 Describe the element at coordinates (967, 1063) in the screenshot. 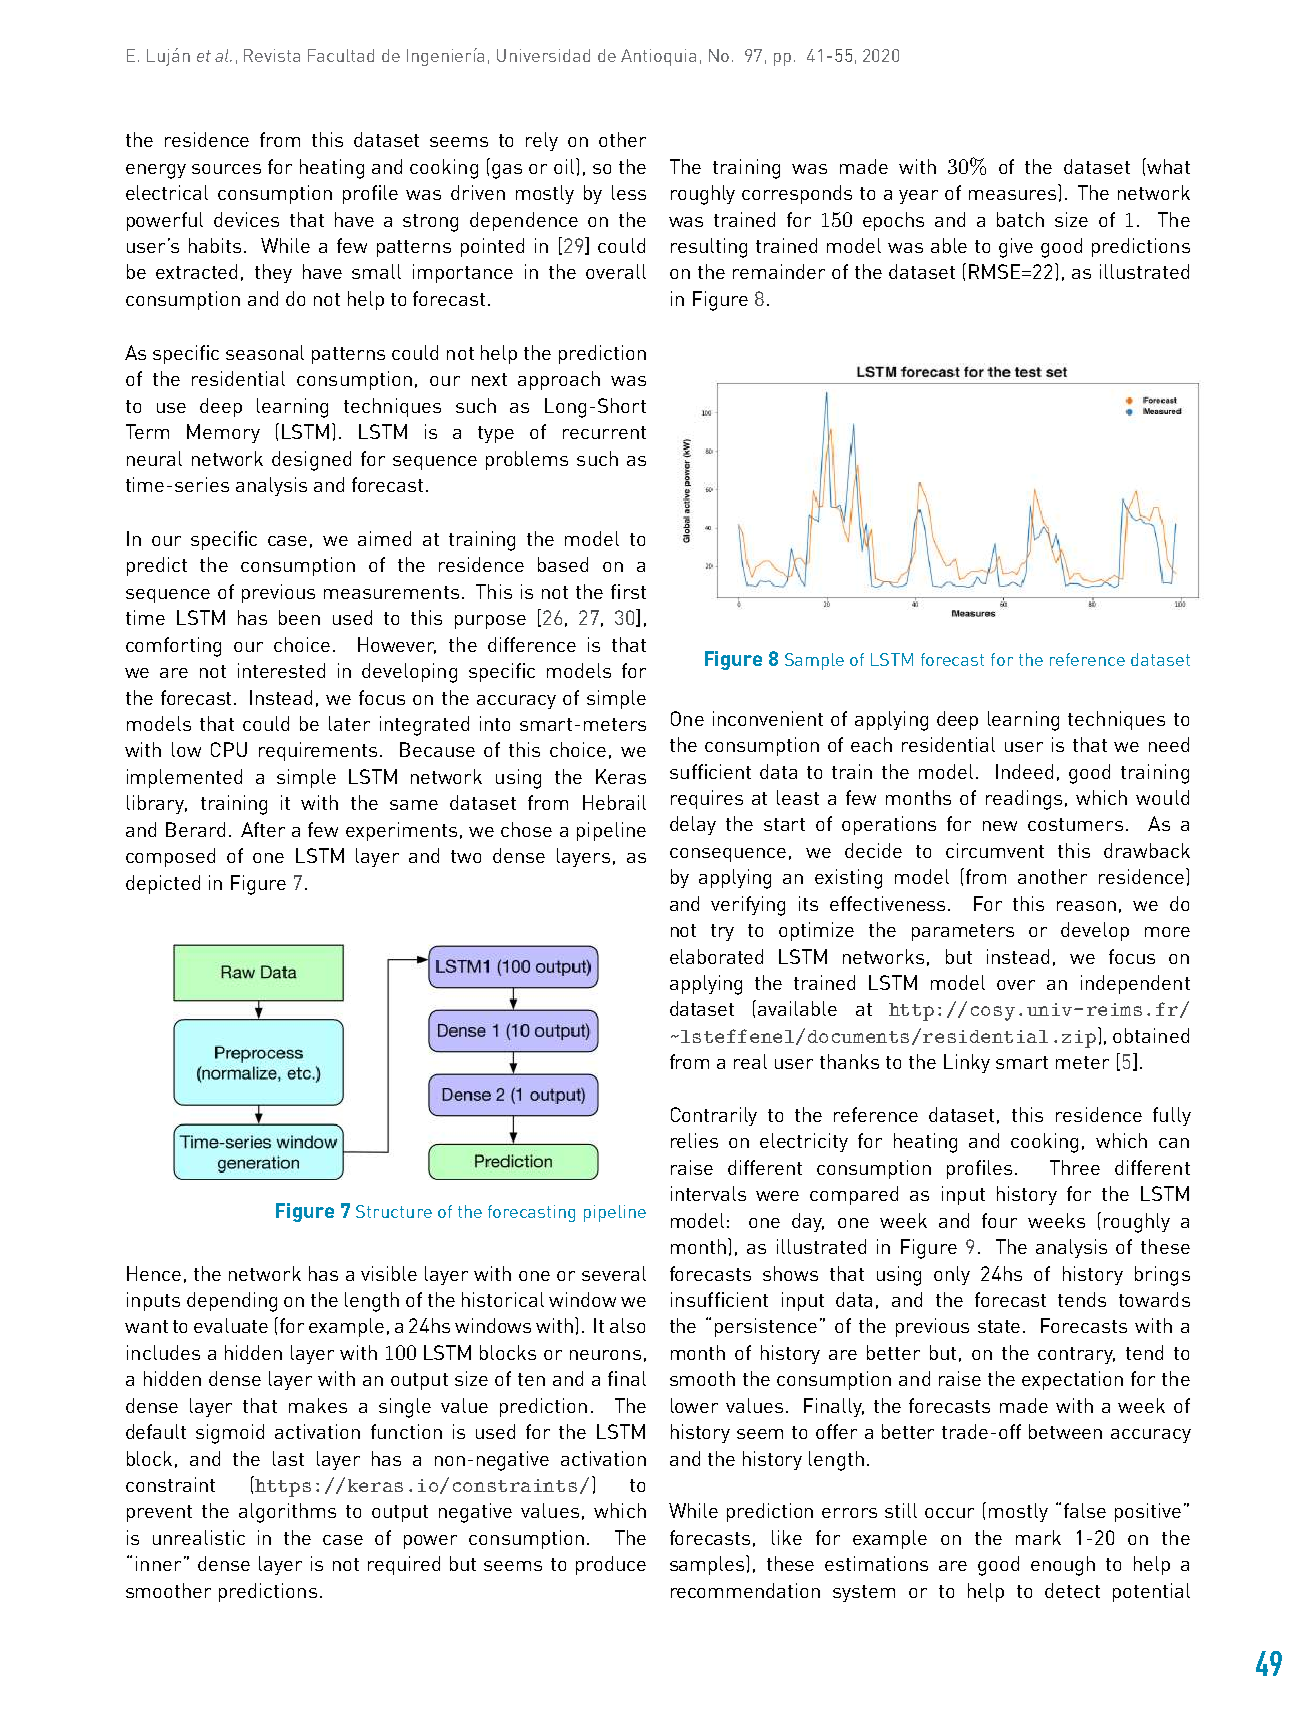

I see `Linky` at that location.
